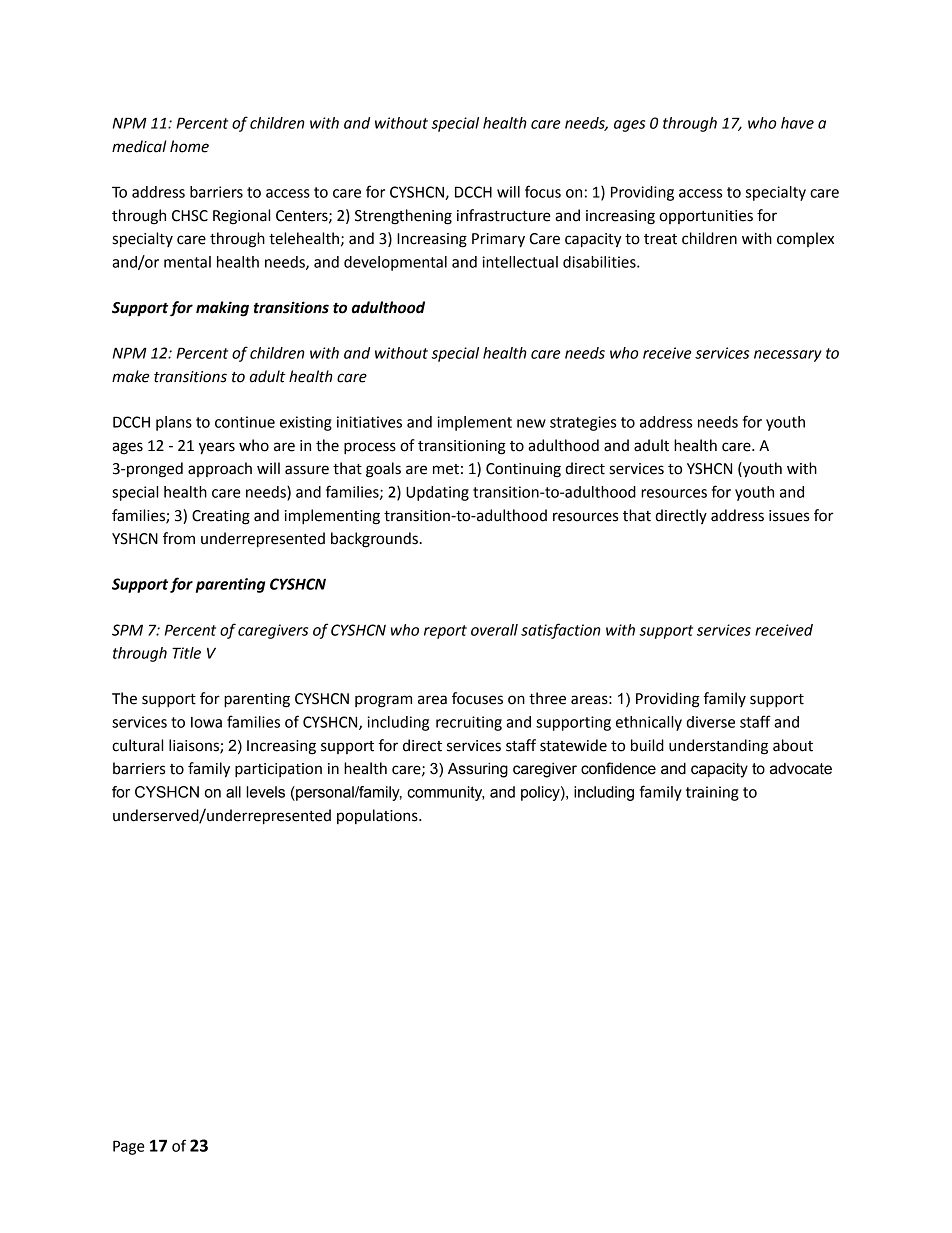 The width and height of the page is (952, 1233). What do you see at coordinates (445, 793) in the page?
I see `community` at bounding box center [445, 793].
